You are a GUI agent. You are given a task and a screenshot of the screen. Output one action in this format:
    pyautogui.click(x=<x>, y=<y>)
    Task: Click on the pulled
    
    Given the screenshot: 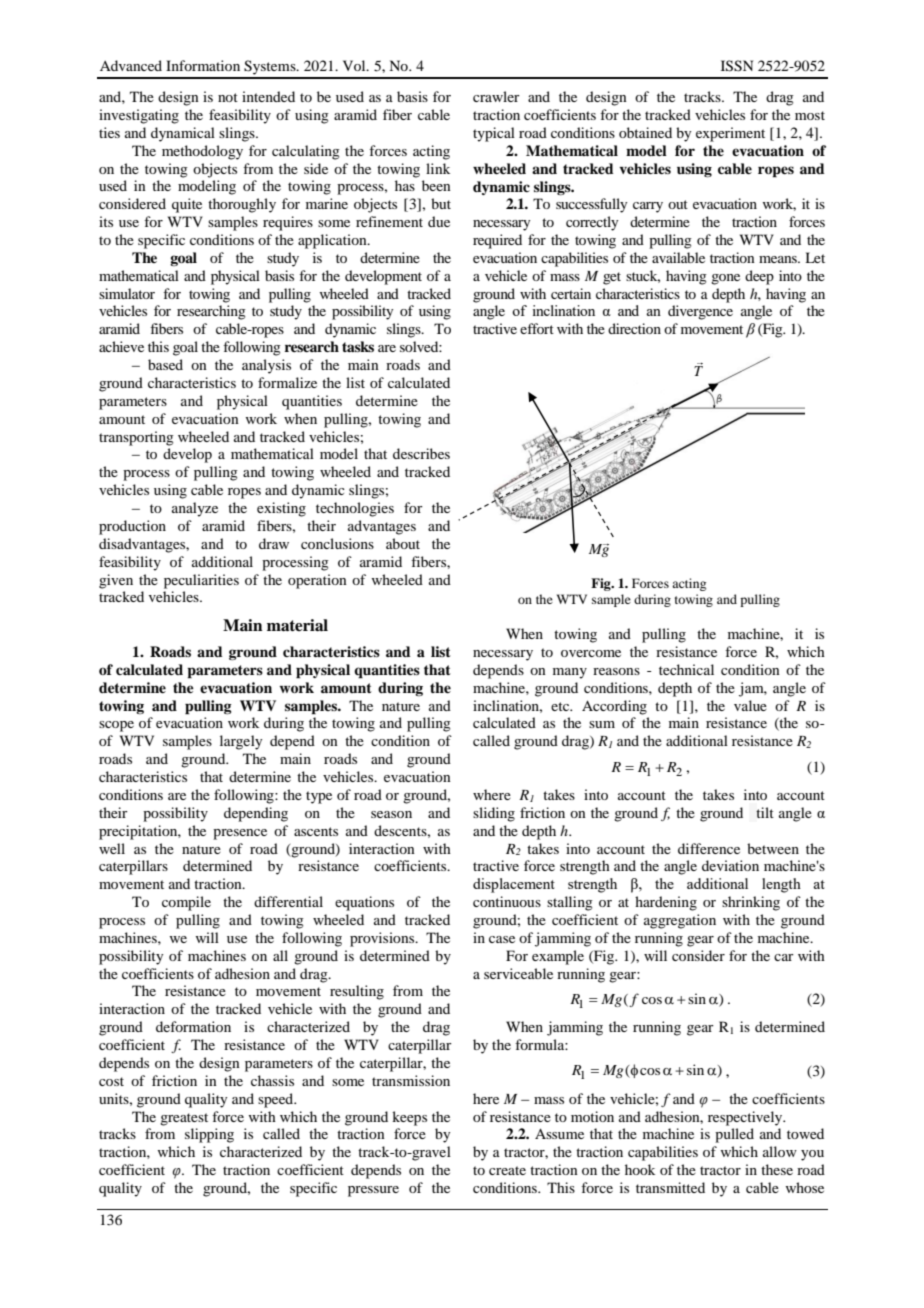 What is the action you would take?
    pyautogui.click(x=734, y=1135)
